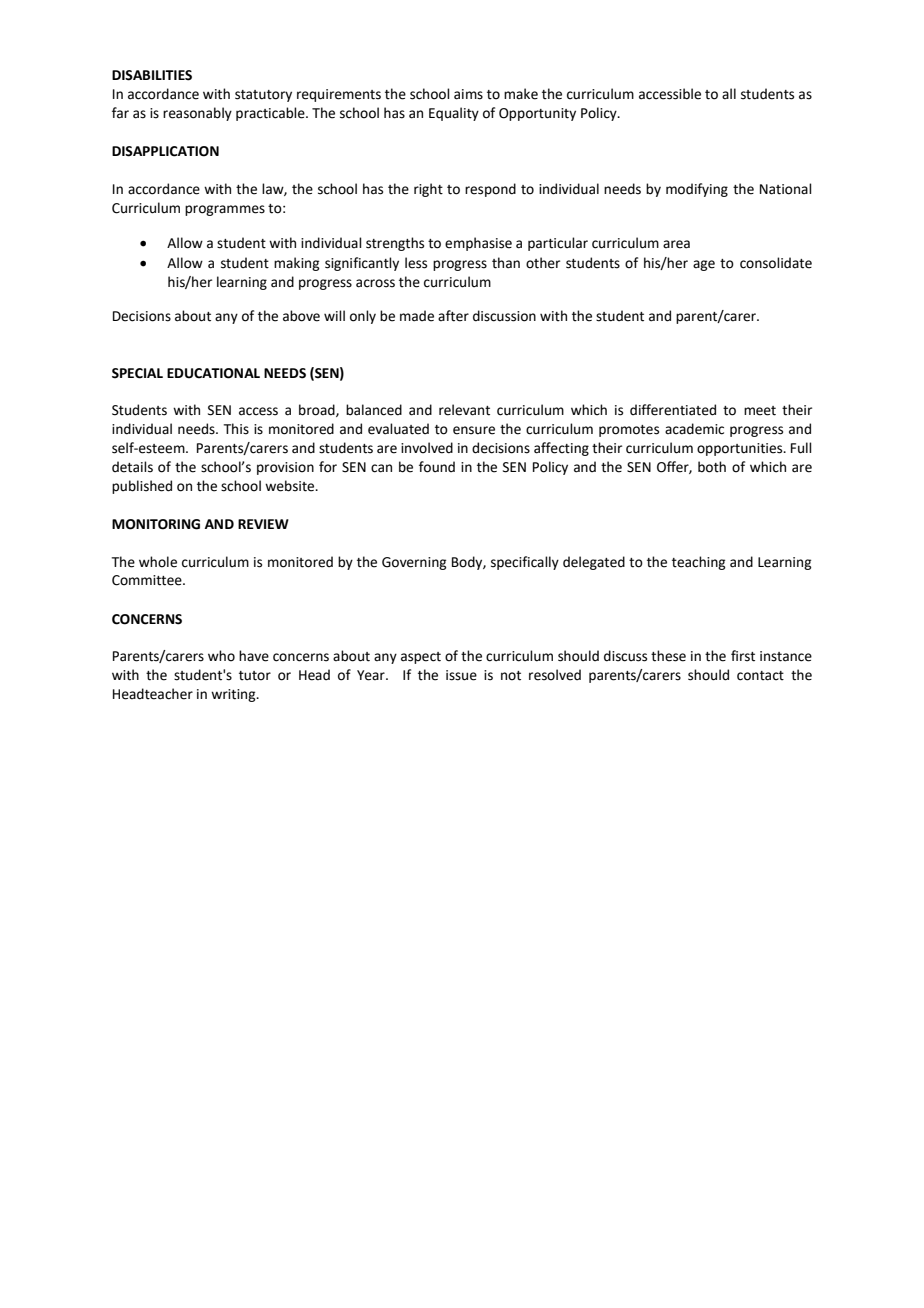 This screenshot has height=1308, width=924. What do you see at coordinates (437, 467) in the screenshot?
I see `found` at bounding box center [437, 467].
